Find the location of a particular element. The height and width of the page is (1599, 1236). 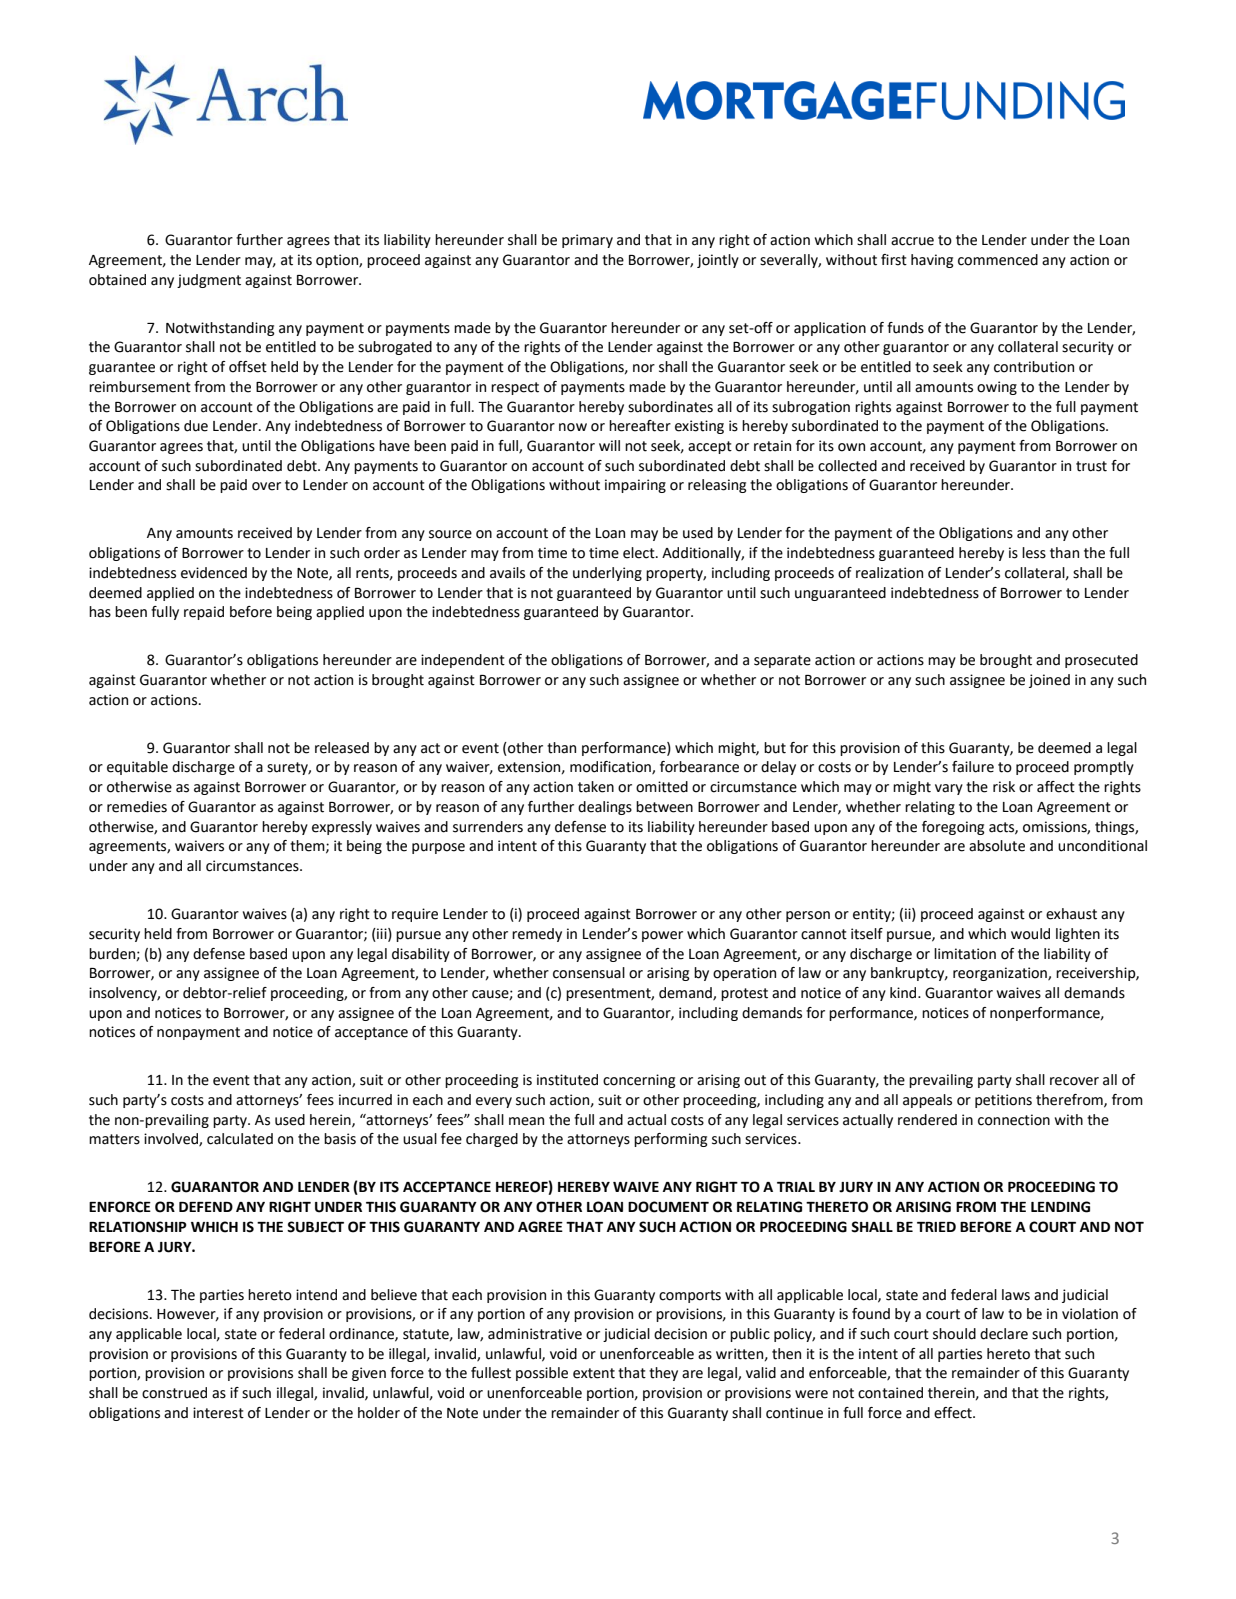

extent is located at coordinates (594, 1373).
